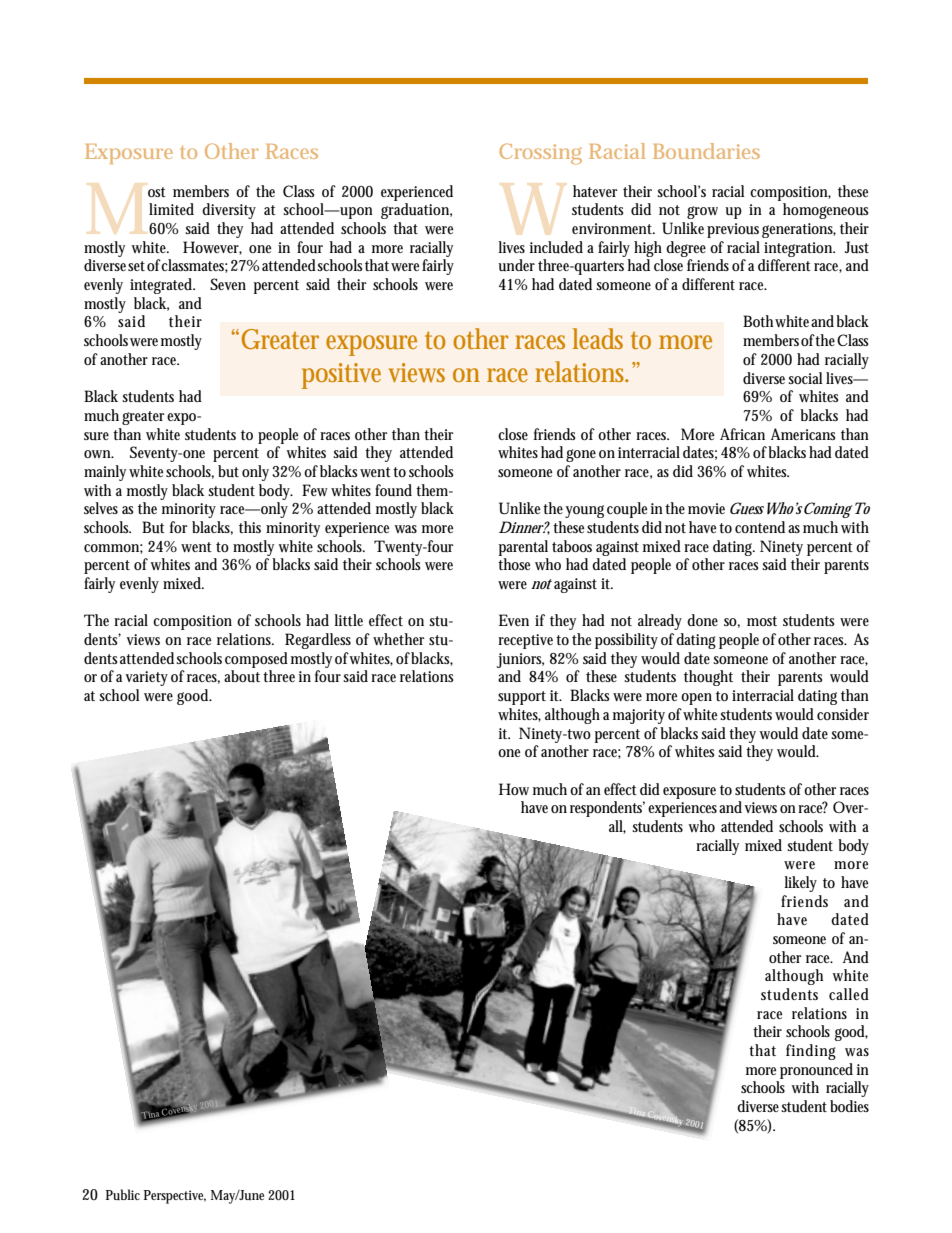 The image size is (952, 1233). What do you see at coordinates (175, 1197) in the screenshot?
I see `Perspective` at bounding box center [175, 1197].
